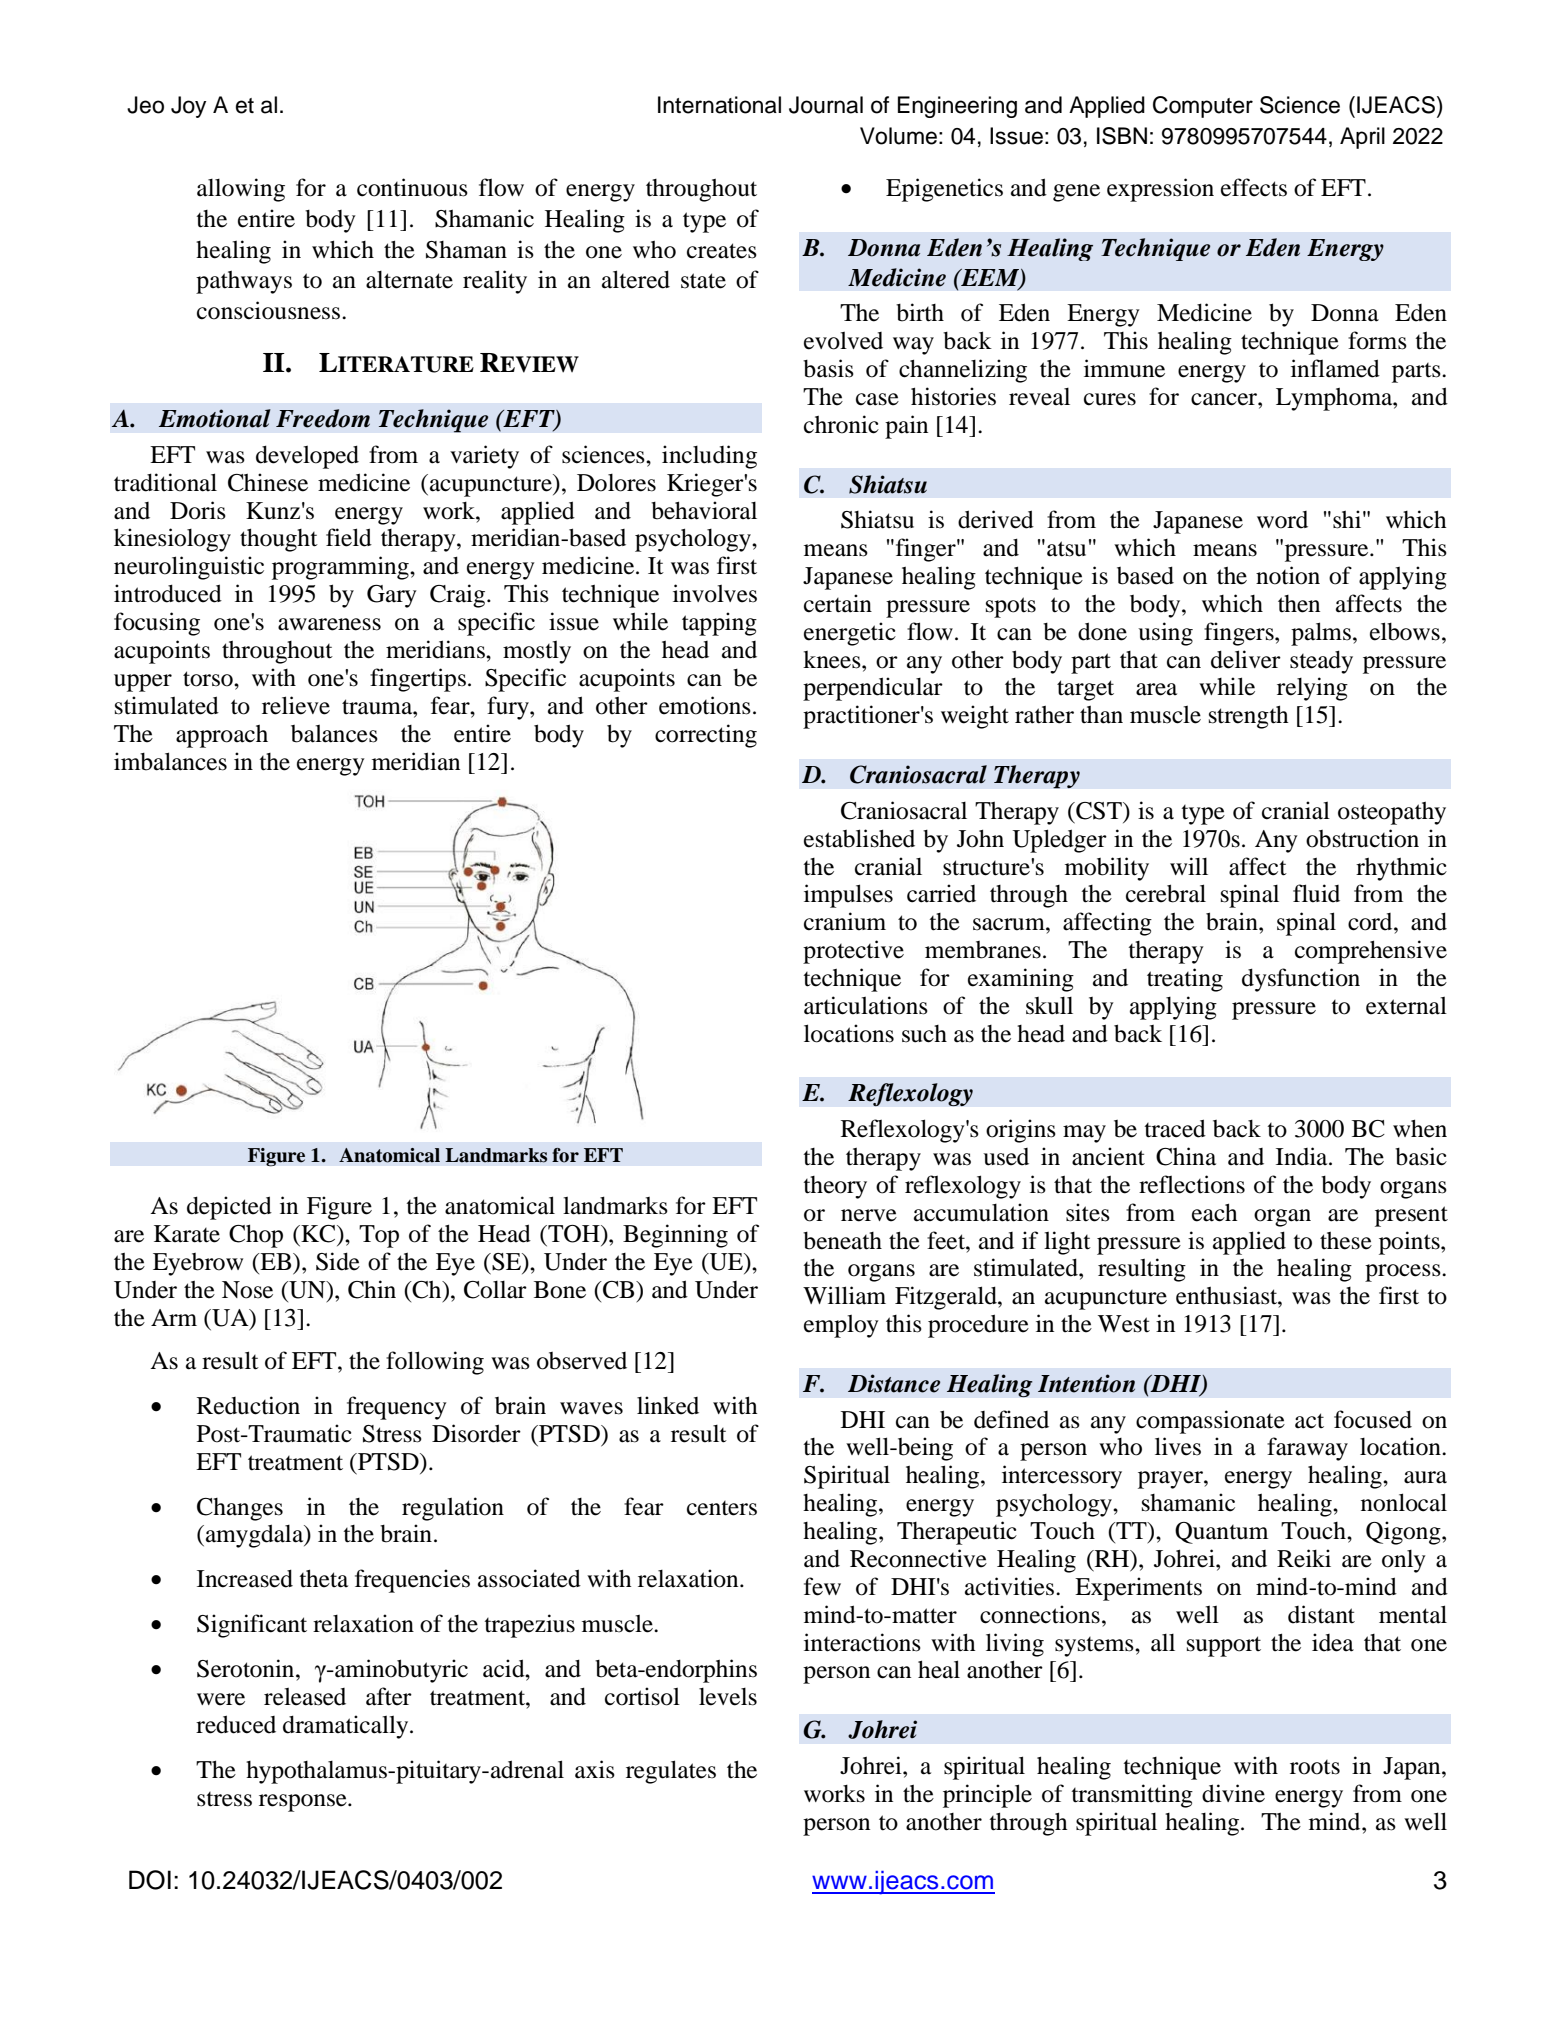 This page has width=1561, height=2020. I want to click on Journal, so click(826, 105).
